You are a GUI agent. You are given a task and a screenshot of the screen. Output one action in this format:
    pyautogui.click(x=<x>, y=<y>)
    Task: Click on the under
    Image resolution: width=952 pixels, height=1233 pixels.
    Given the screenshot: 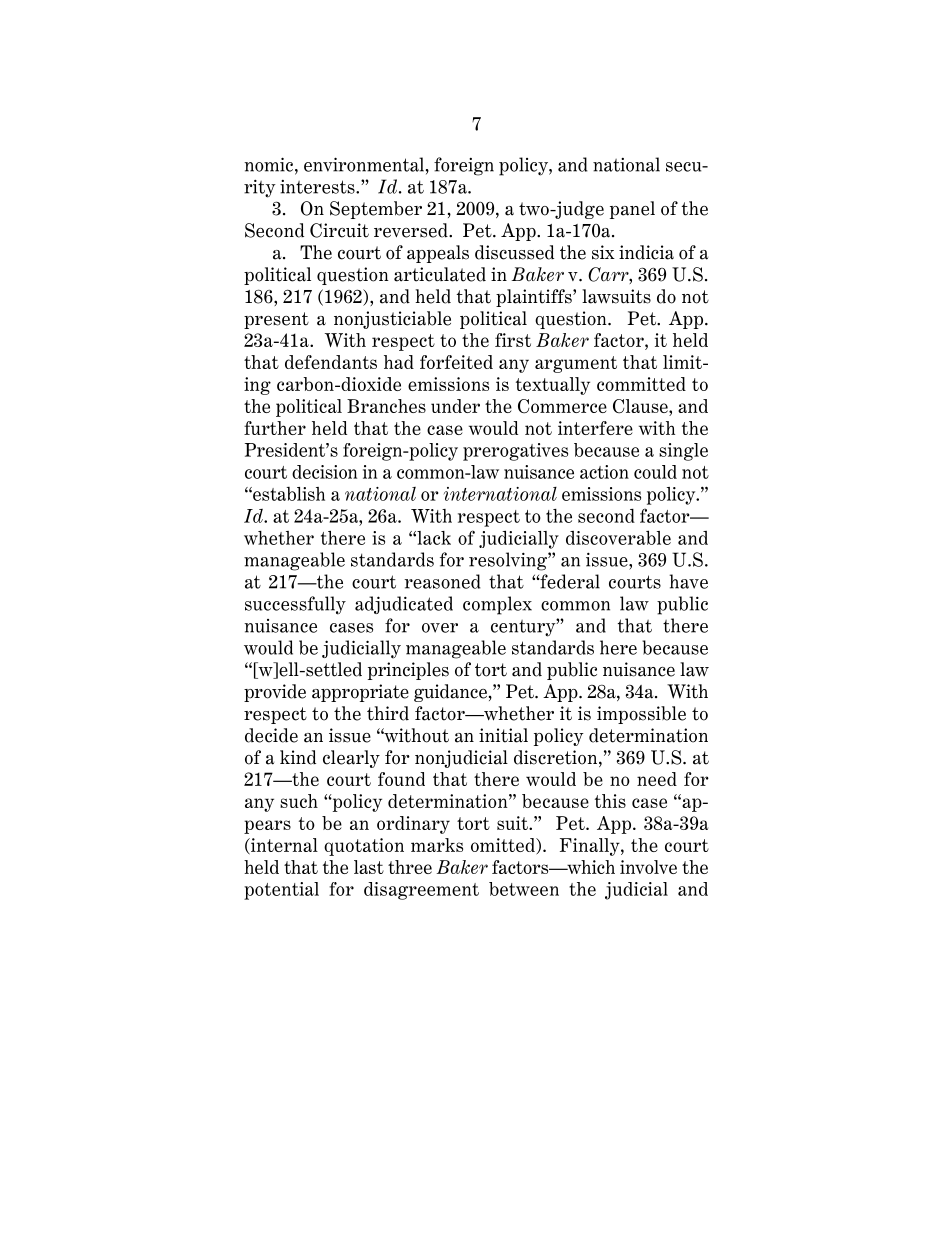 What is the action you would take?
    pyautogui.click(x=455, y=406)
